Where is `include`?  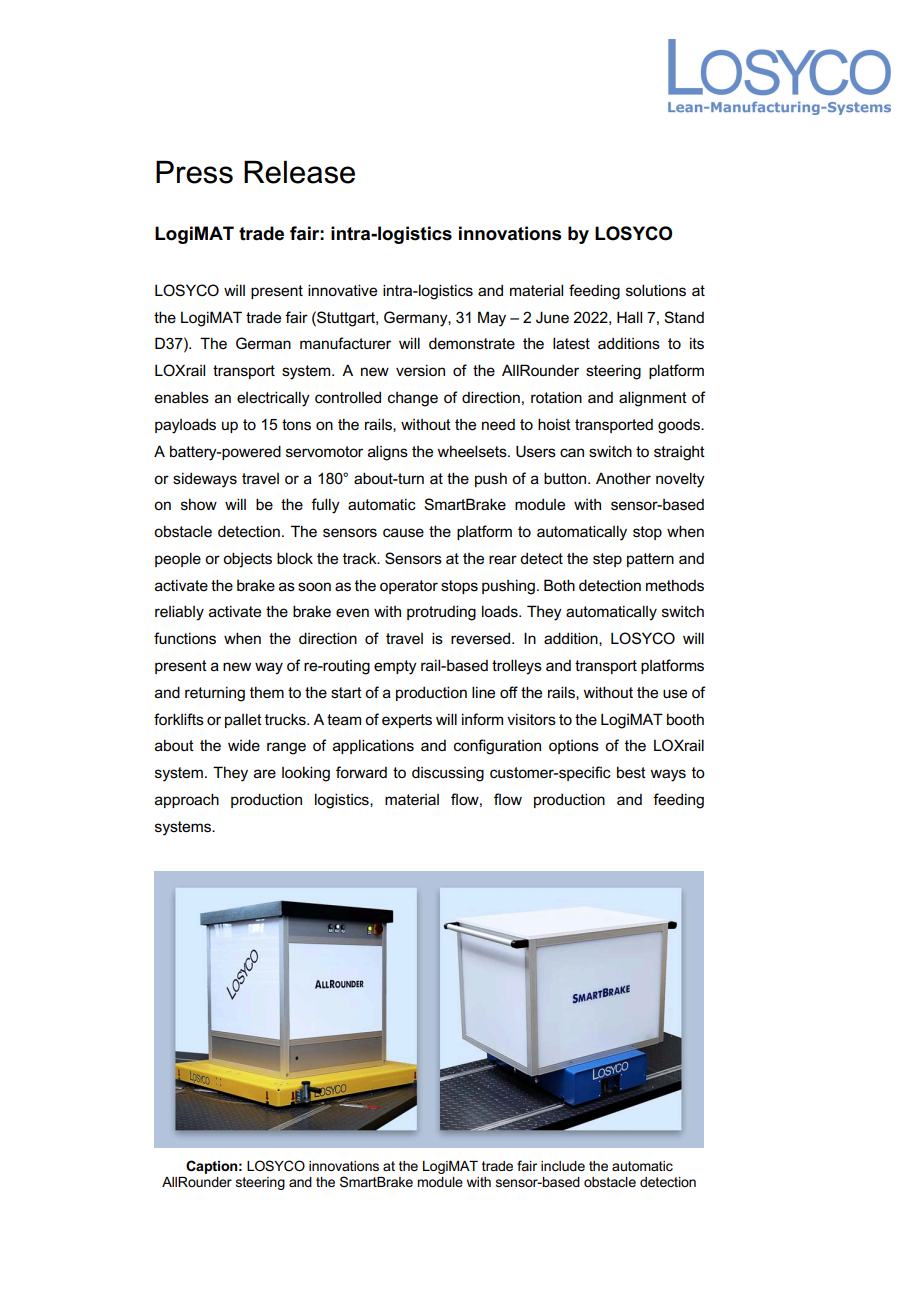
include is located at coordinates (563, 1166).
